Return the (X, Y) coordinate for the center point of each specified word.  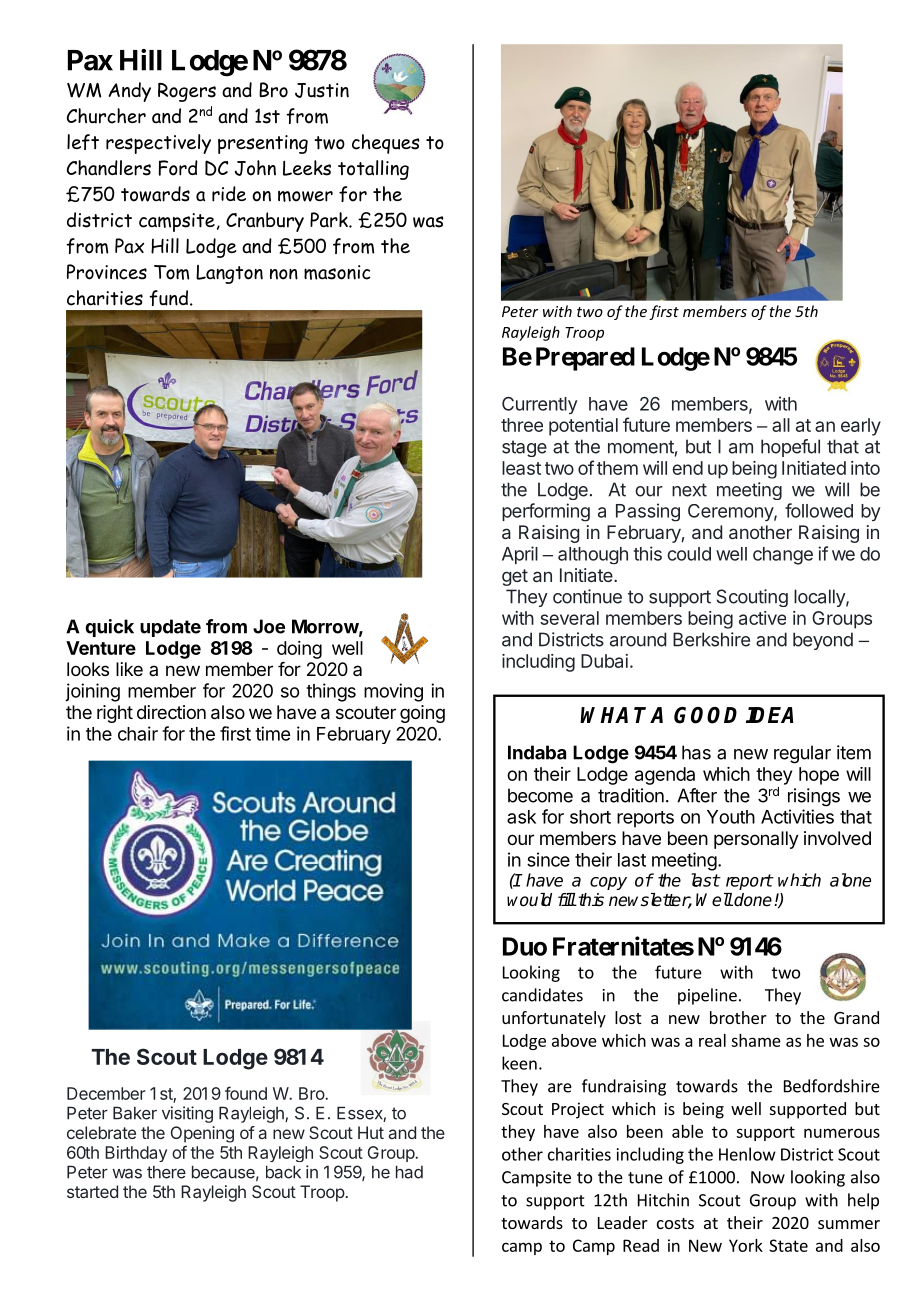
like (129, 669)
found (246, 1093)
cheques (386, 144)
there (166, 1172)
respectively (158, 144)
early (861, 427)
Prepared (585, 359)
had (409, 1172)
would (529, 900)
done (752, 900)
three (522, 425)
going (422, 714)
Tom (171, 272)
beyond (823, 641)
